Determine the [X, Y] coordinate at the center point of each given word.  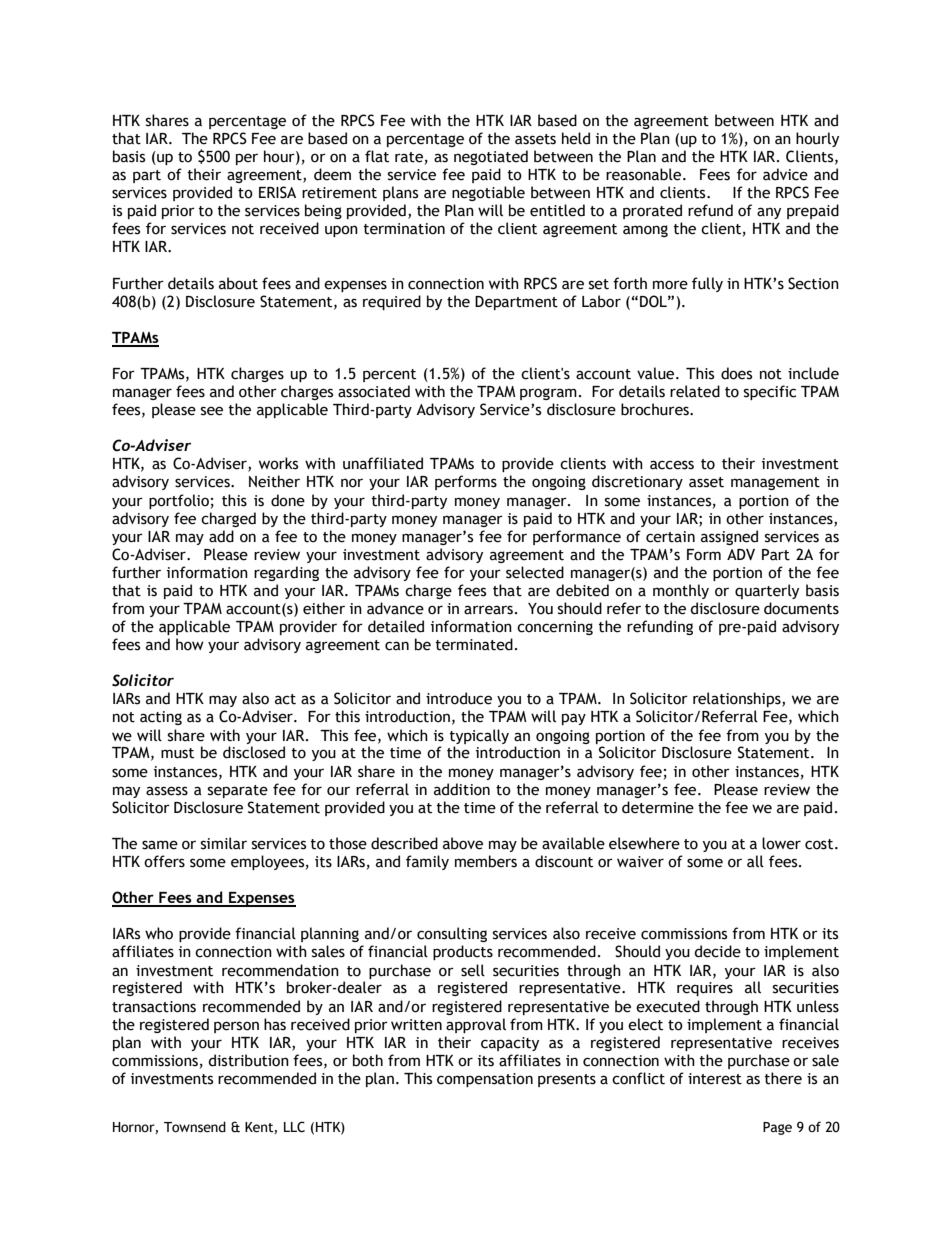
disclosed [254, 752]
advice [785, 174]
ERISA [277, 192]
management [775, 483]
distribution [248, 1060]
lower [781, 843]
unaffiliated [383, 463]
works [278, 463]
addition [462, 789]
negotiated [491, 157]
